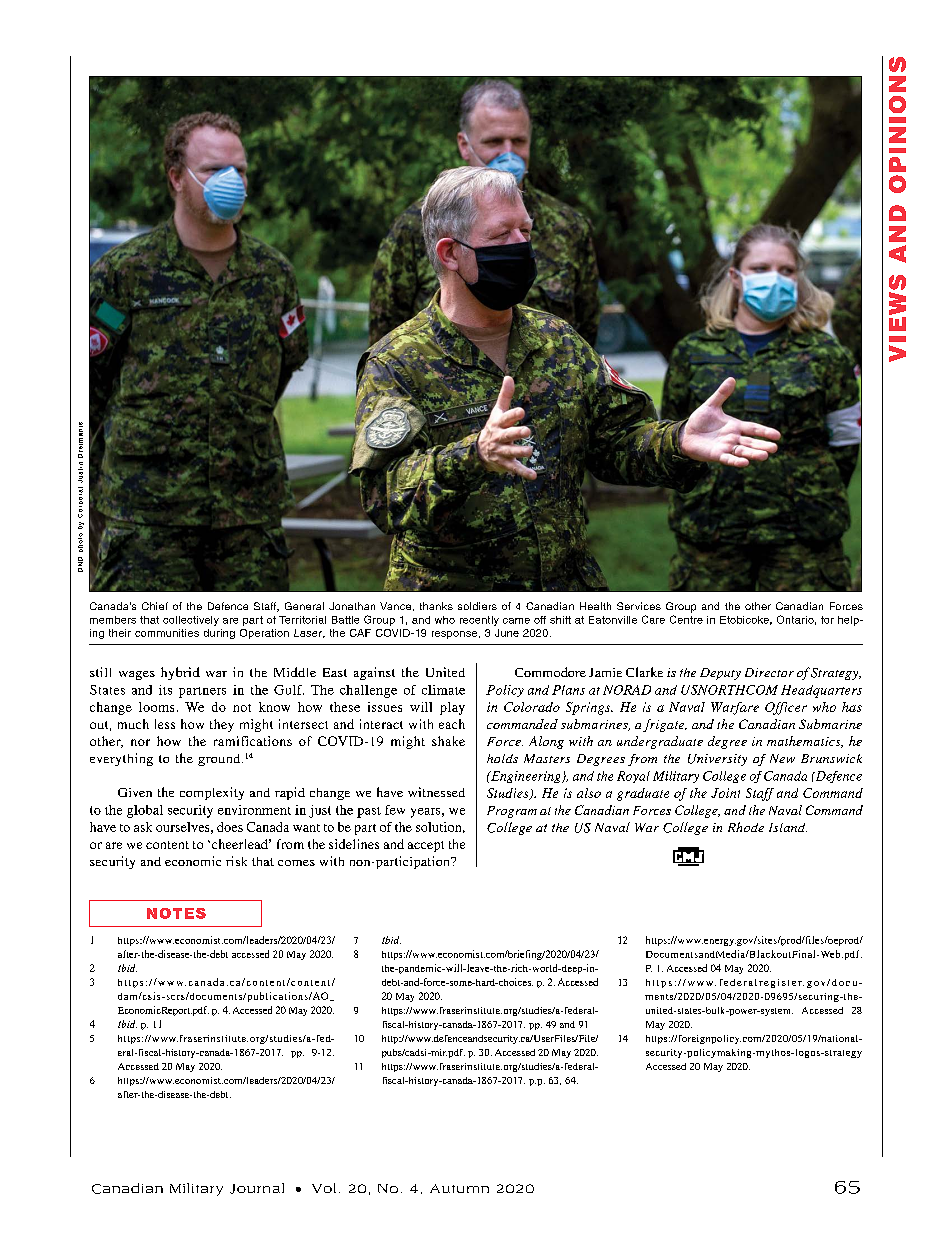 The height and width of the screenshot is (1233, 952). I want to click on accept, so click(426, 846).
